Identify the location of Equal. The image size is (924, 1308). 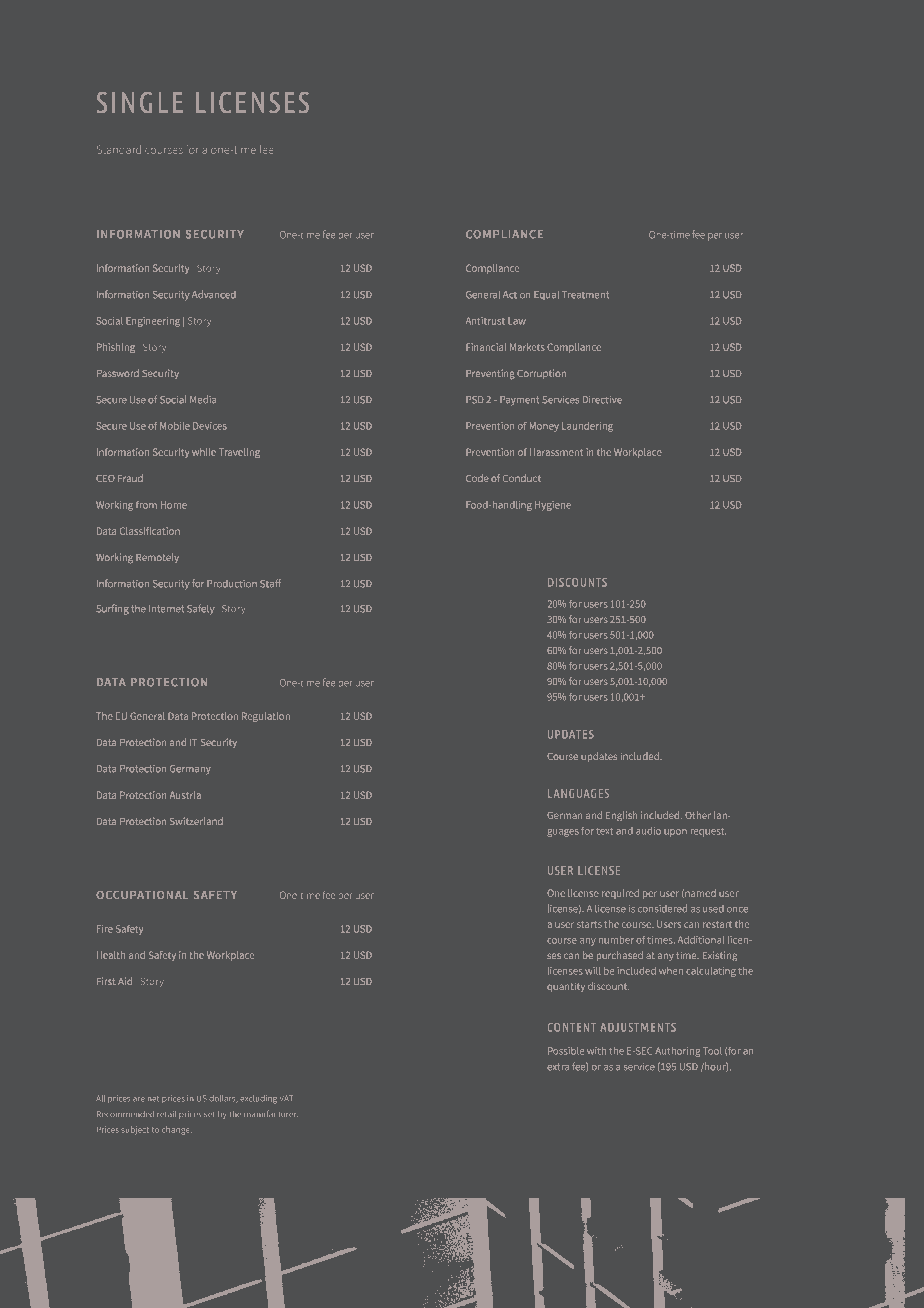
(546, 295).
